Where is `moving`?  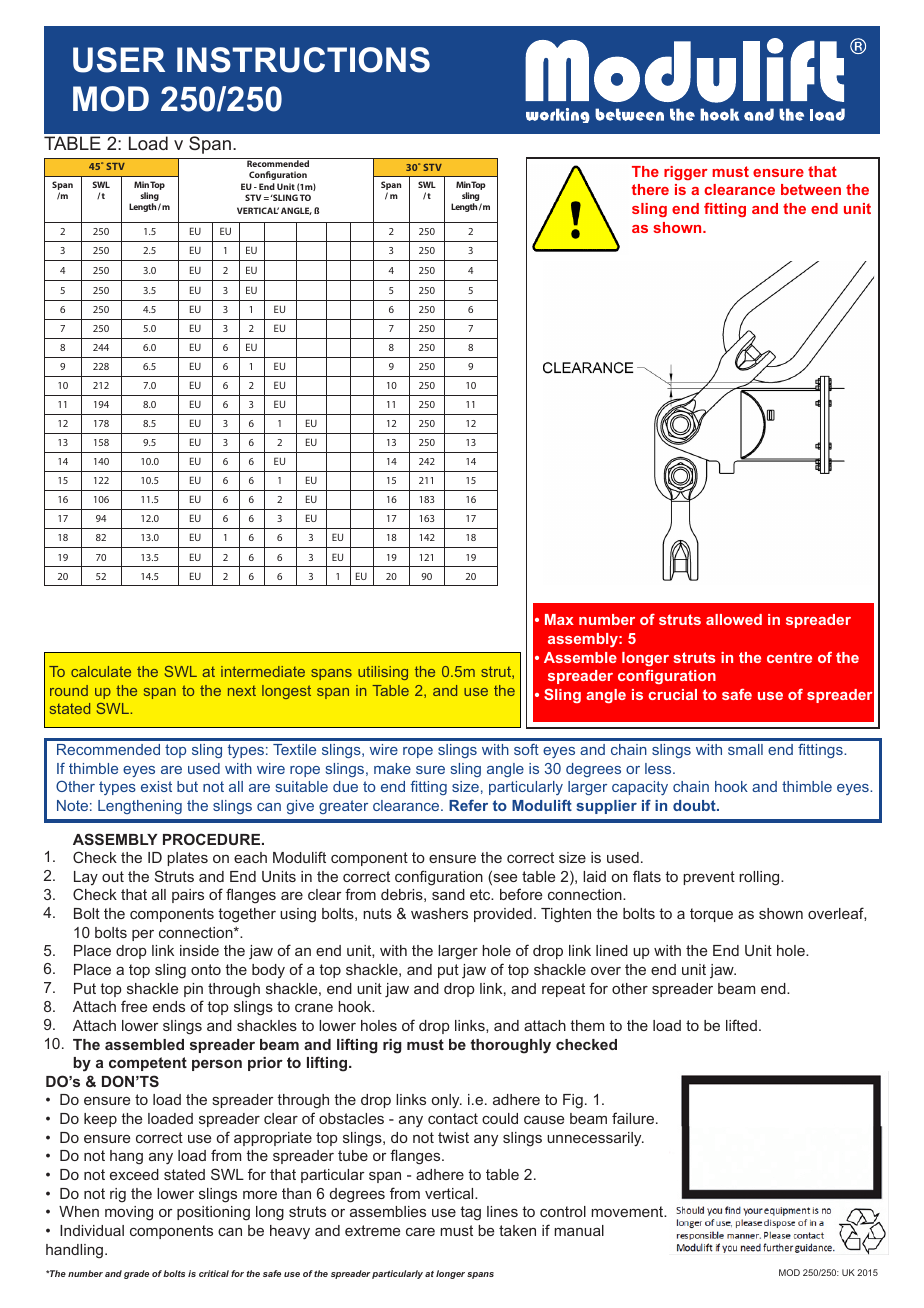
moving is located at coordinates (129, 1213).
